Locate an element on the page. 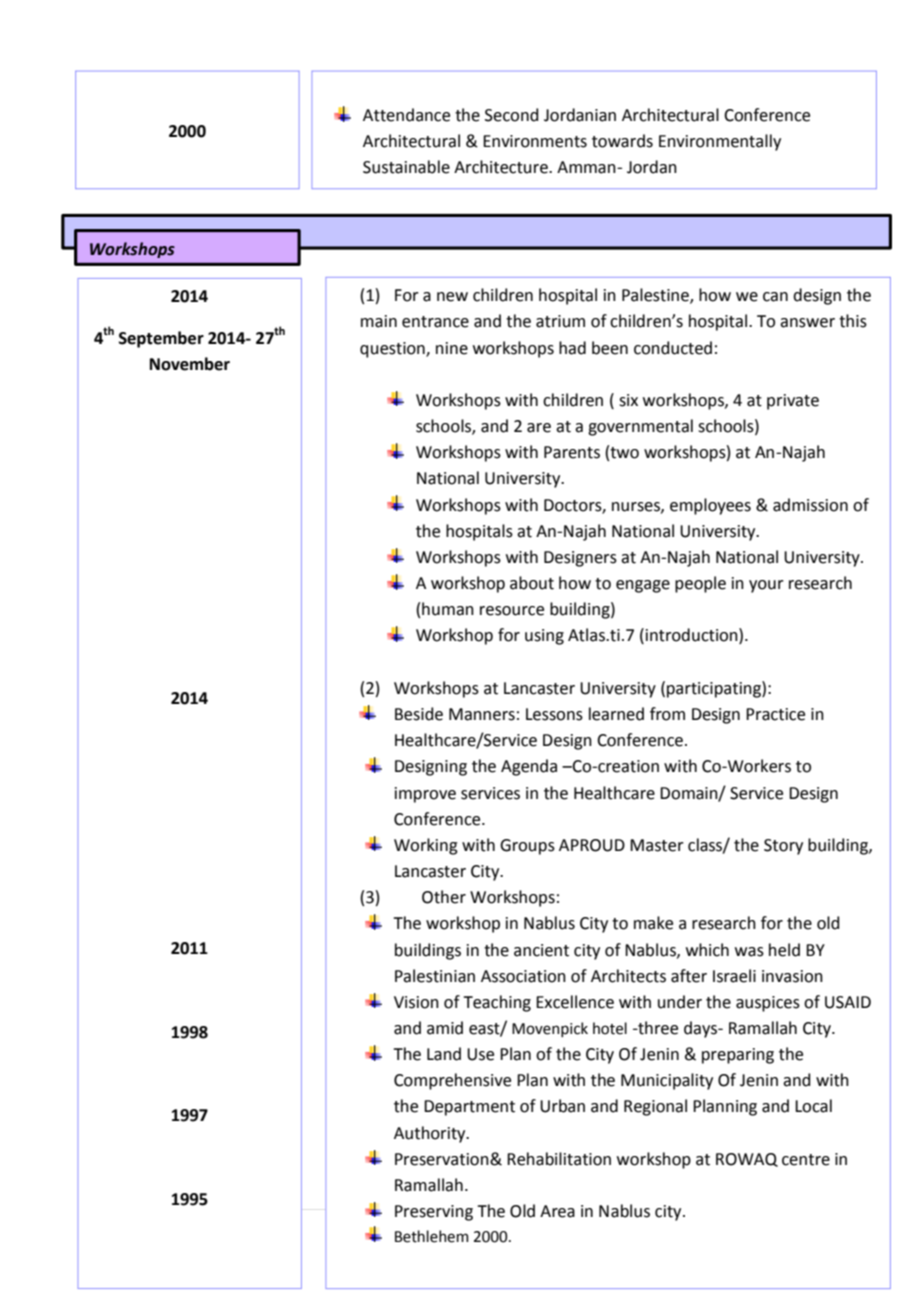 The height and width of the image is (1308, 924). Environmentally is located at coordinates (720, 142).
